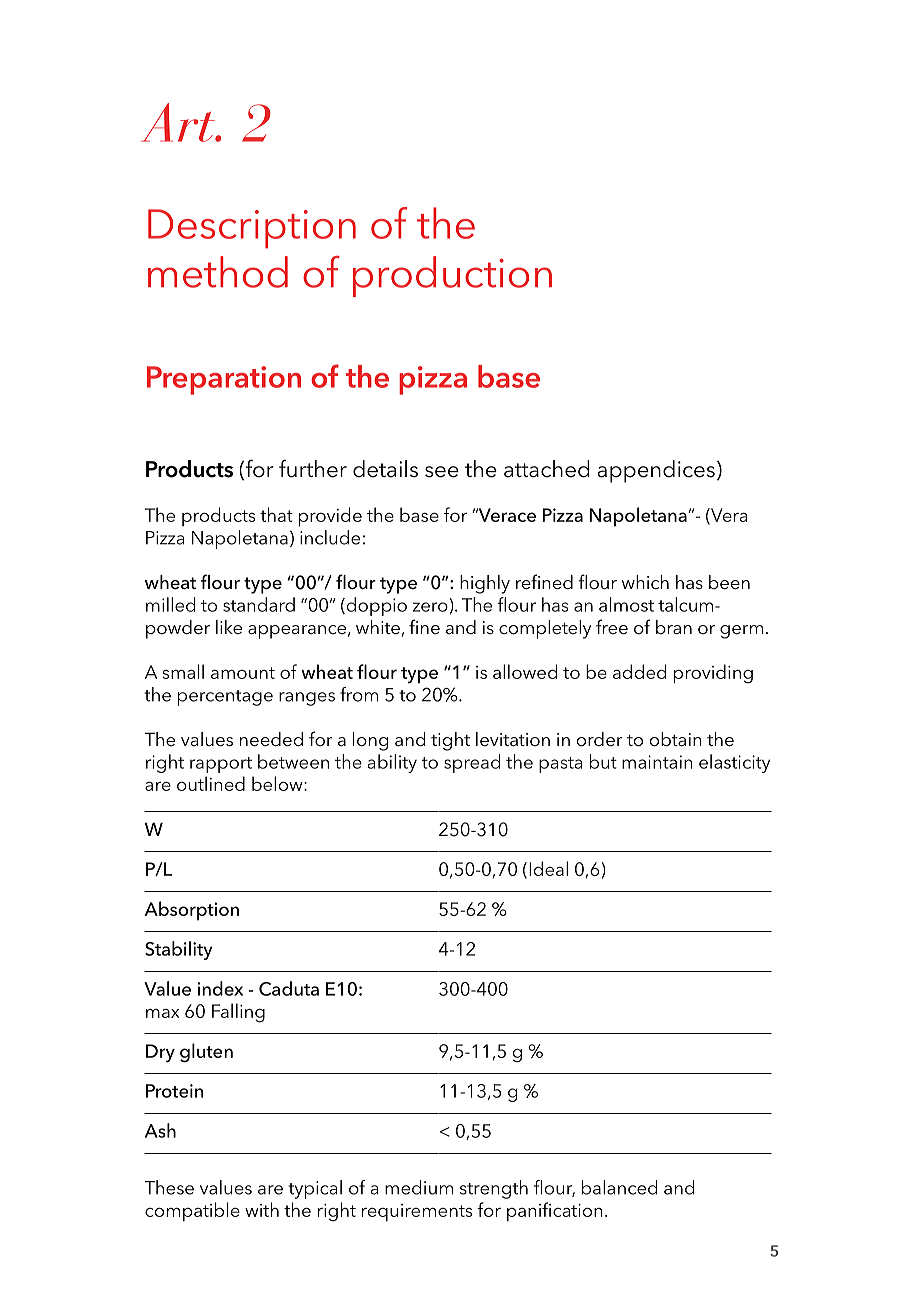  I want to click on spread, so click(472, 763).
